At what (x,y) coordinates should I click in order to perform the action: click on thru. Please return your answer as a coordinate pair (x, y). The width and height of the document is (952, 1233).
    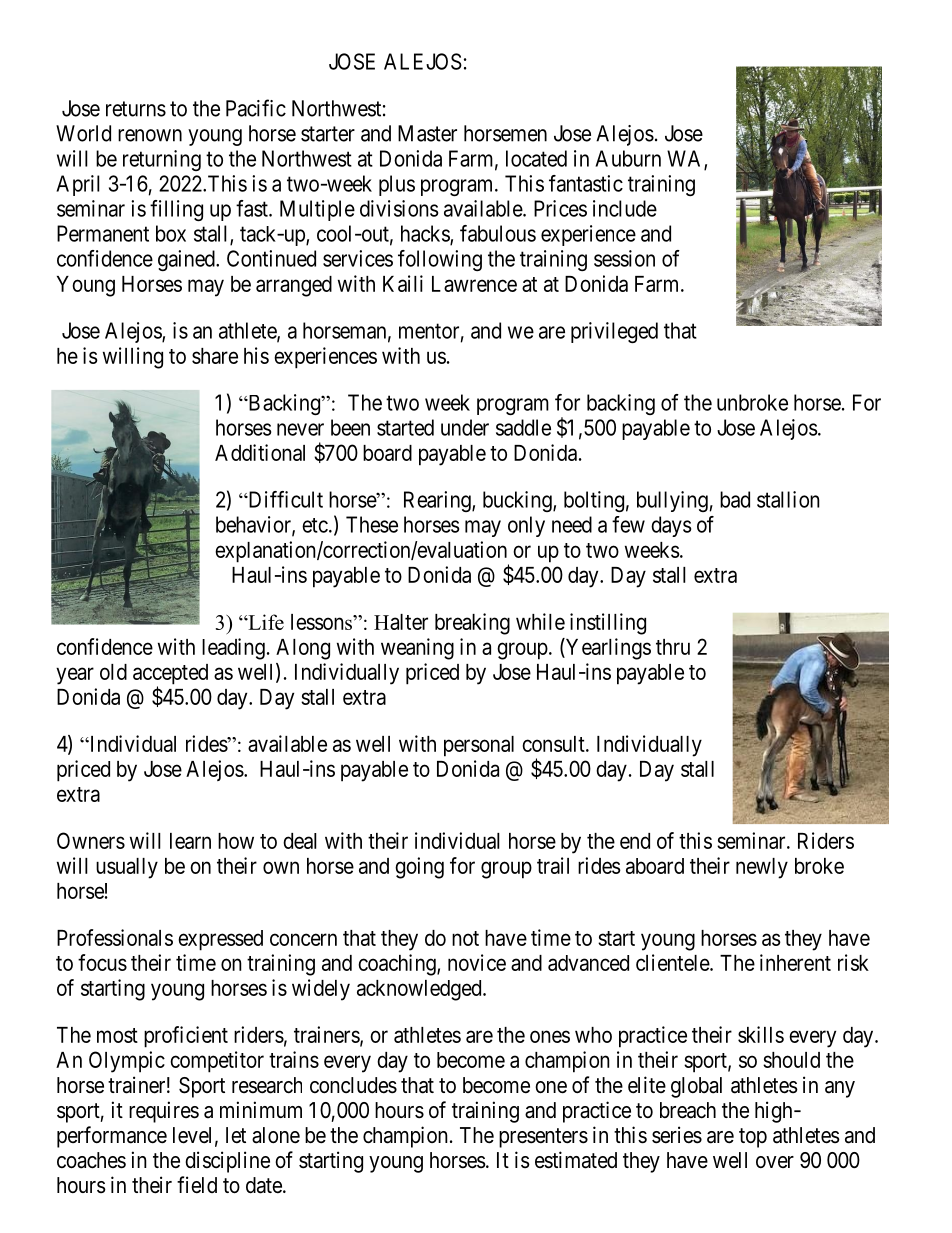
    Looking at the image, I should click on (673, 647).
